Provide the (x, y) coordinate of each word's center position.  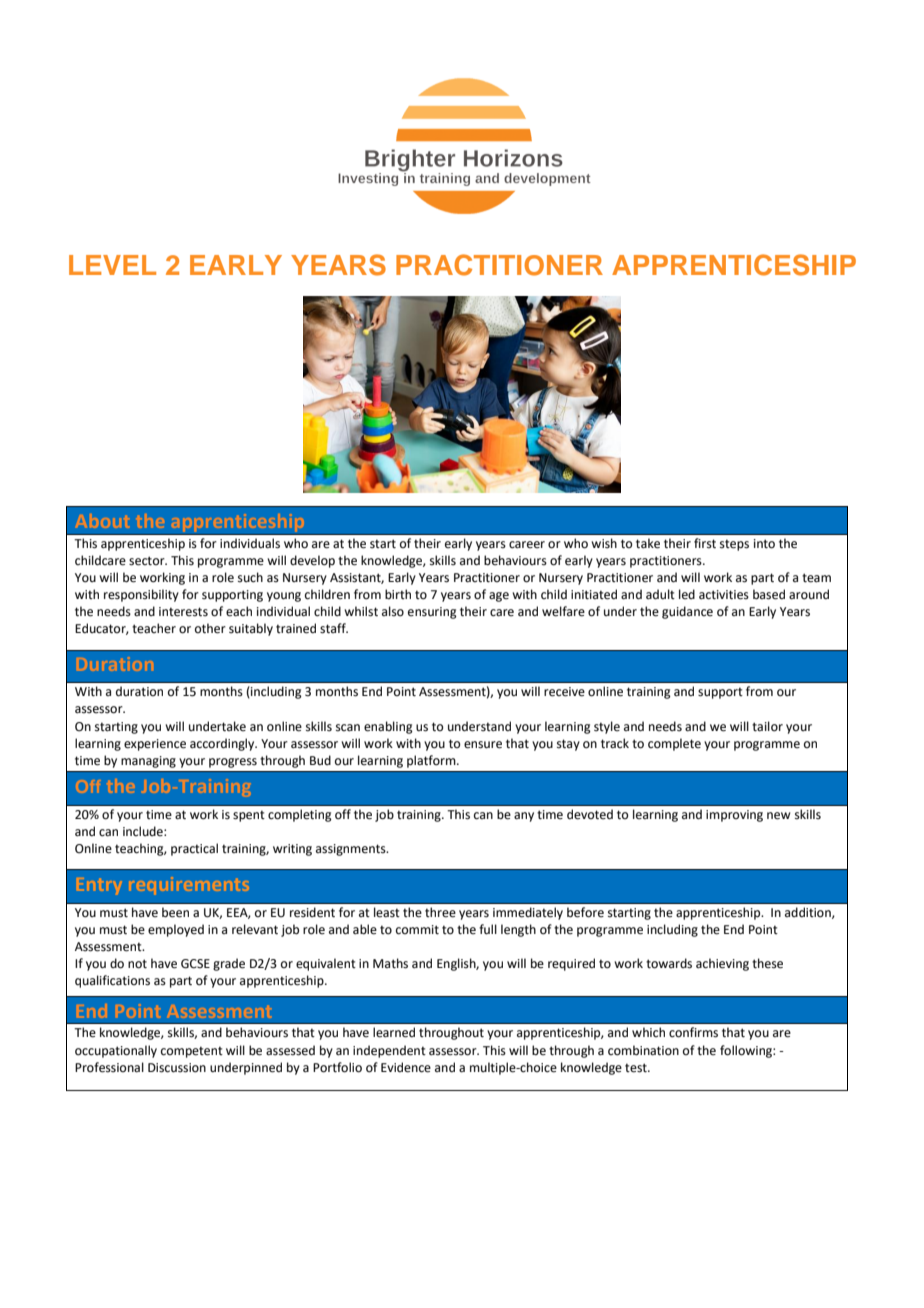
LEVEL (112, 265)
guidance (687, 612)
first (705, 543)
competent (192, 1052)
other (210, 628)
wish (604, 543)
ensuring (432, 613)
